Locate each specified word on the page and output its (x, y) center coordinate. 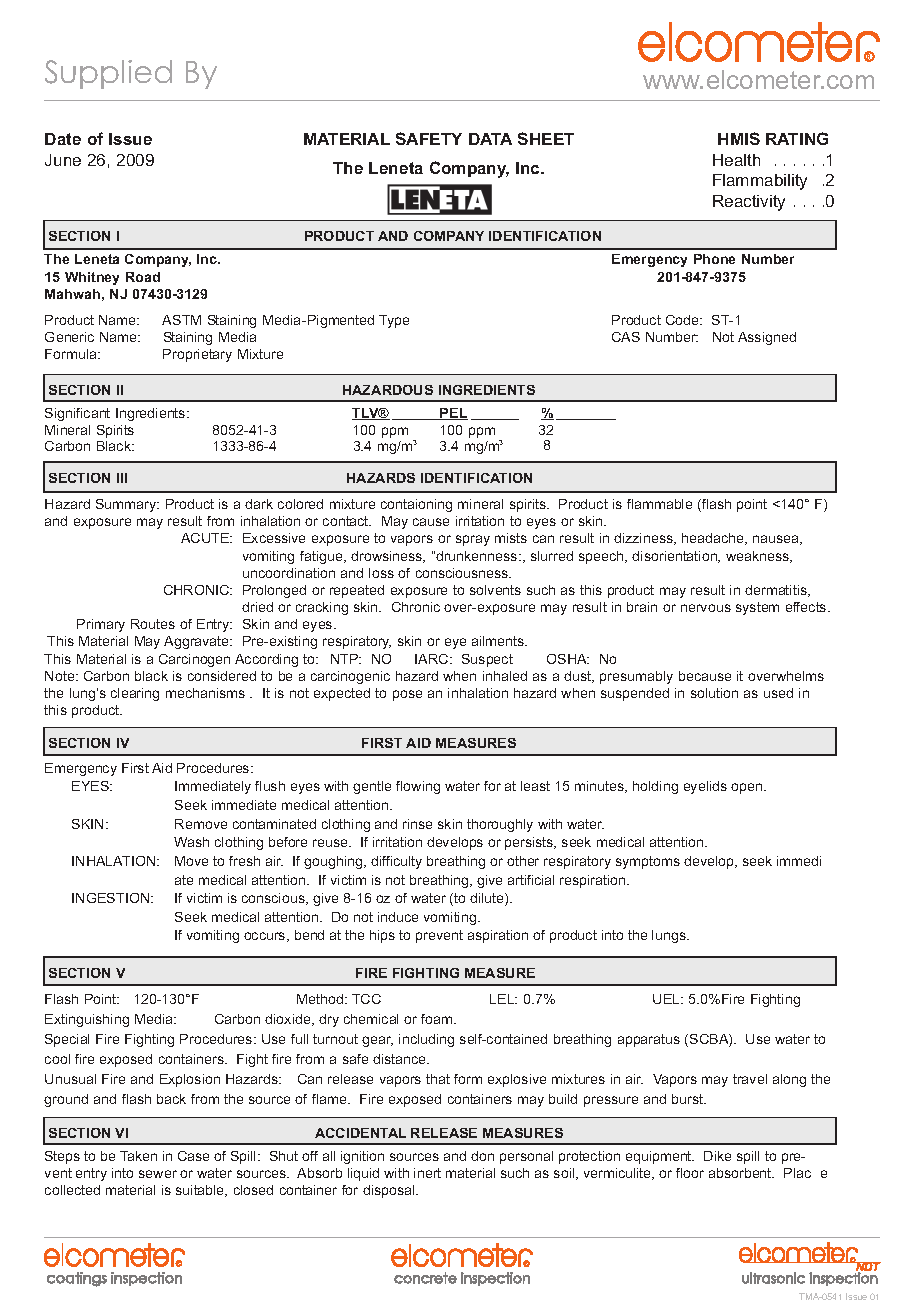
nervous (706, 608)
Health (736, 160)
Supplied (108, 74)
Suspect (487, 660)
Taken (138, 1156)
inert (427, 1173)
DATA (490, 139)
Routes (153, 624)
